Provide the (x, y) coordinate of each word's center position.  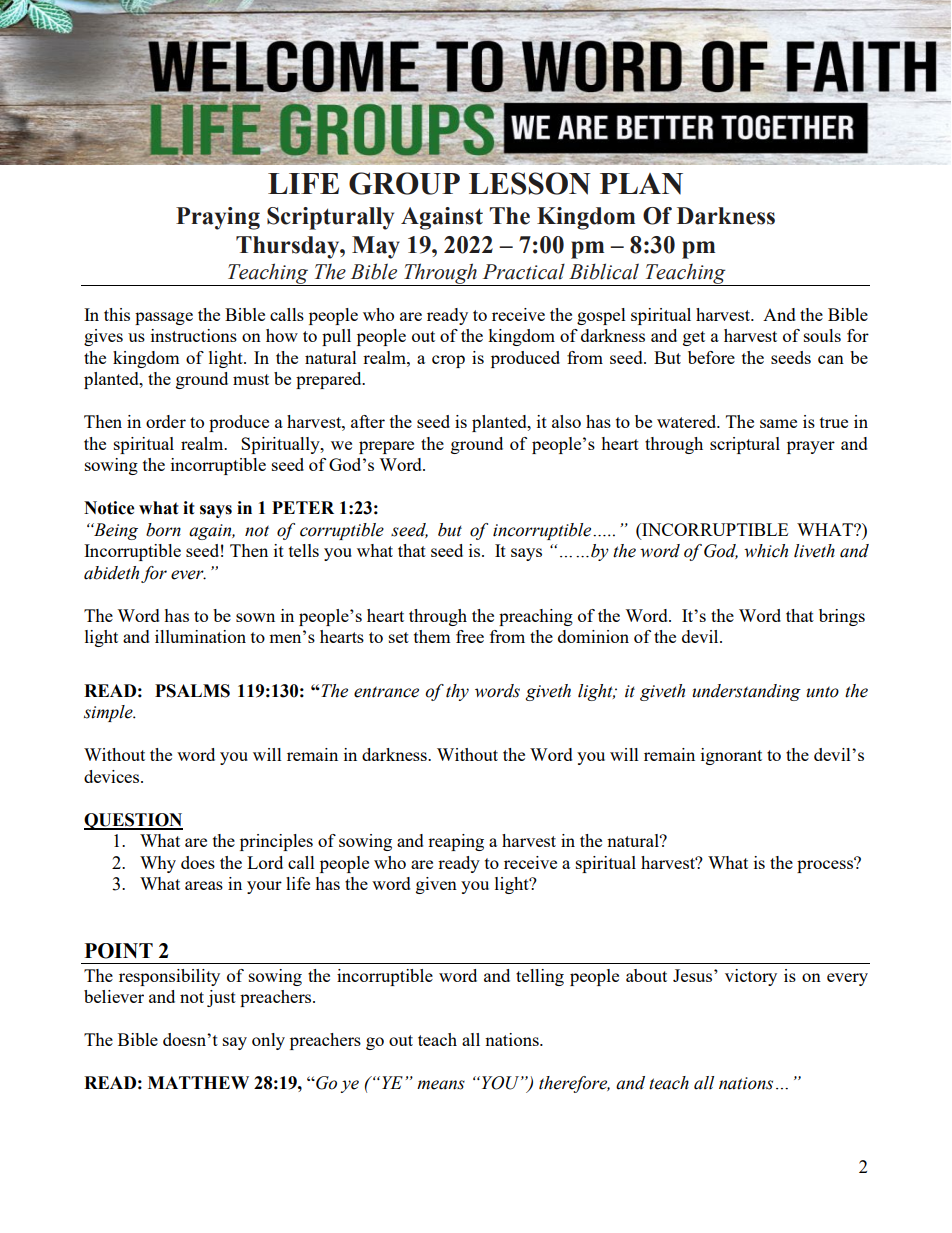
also (566, 421)
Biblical (604, 271)
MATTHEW (198, 1082)
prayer (811, 447)
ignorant (731, 756)
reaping (456, 842)
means (441, 1085)
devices (113, 776)
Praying (218, 218)
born (163, 530)
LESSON (530, 183)
